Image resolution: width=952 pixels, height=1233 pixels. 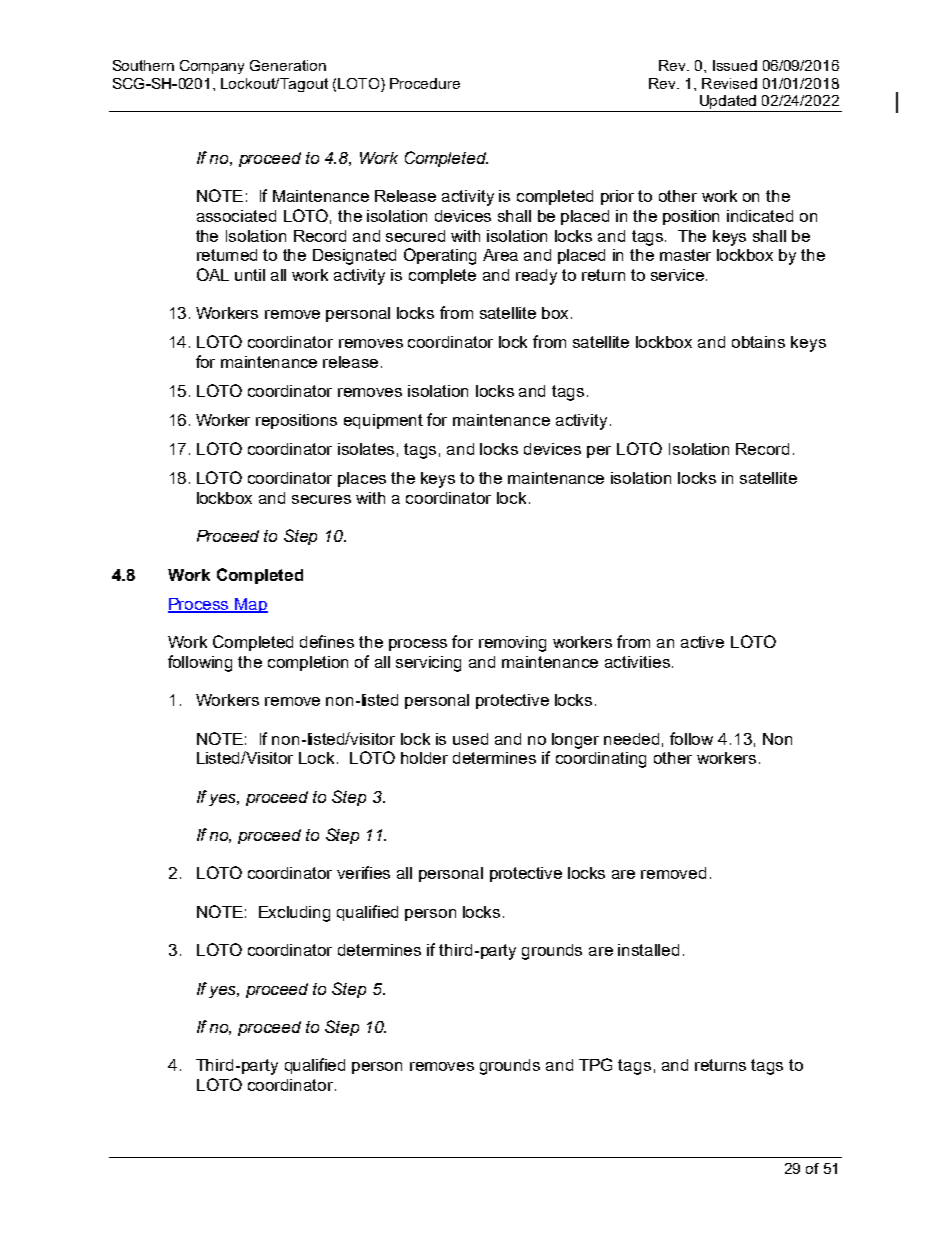 What do you see at coordinates (212, 67) in the screenshot?
I see `Company` at bounding box center [212, 67].
